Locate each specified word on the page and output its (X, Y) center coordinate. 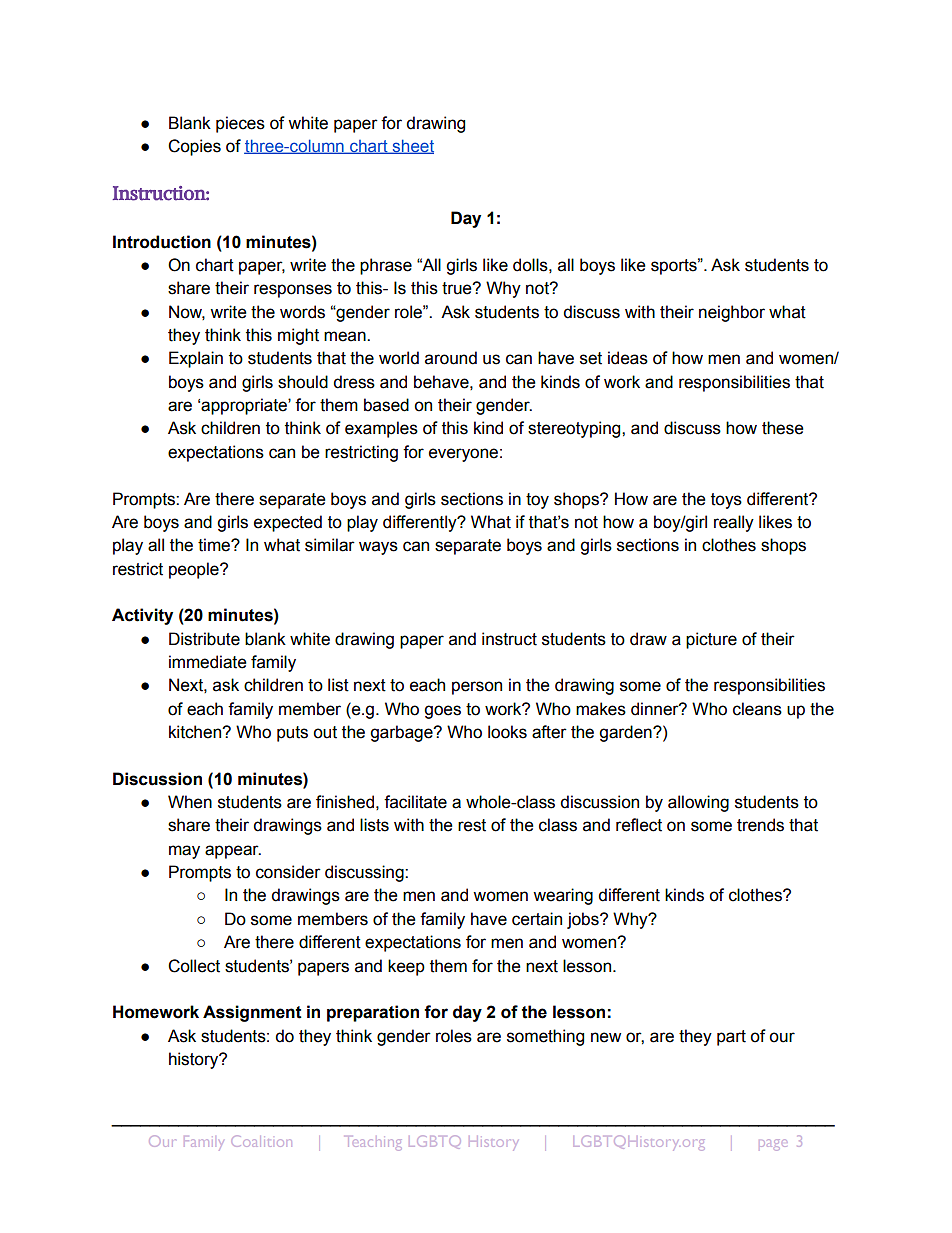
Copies (194, 147)
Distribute (204, 639)
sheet (412, 146)
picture (711, 640)
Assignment (252, 1013)
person (477, 688)
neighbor (732, 313)
